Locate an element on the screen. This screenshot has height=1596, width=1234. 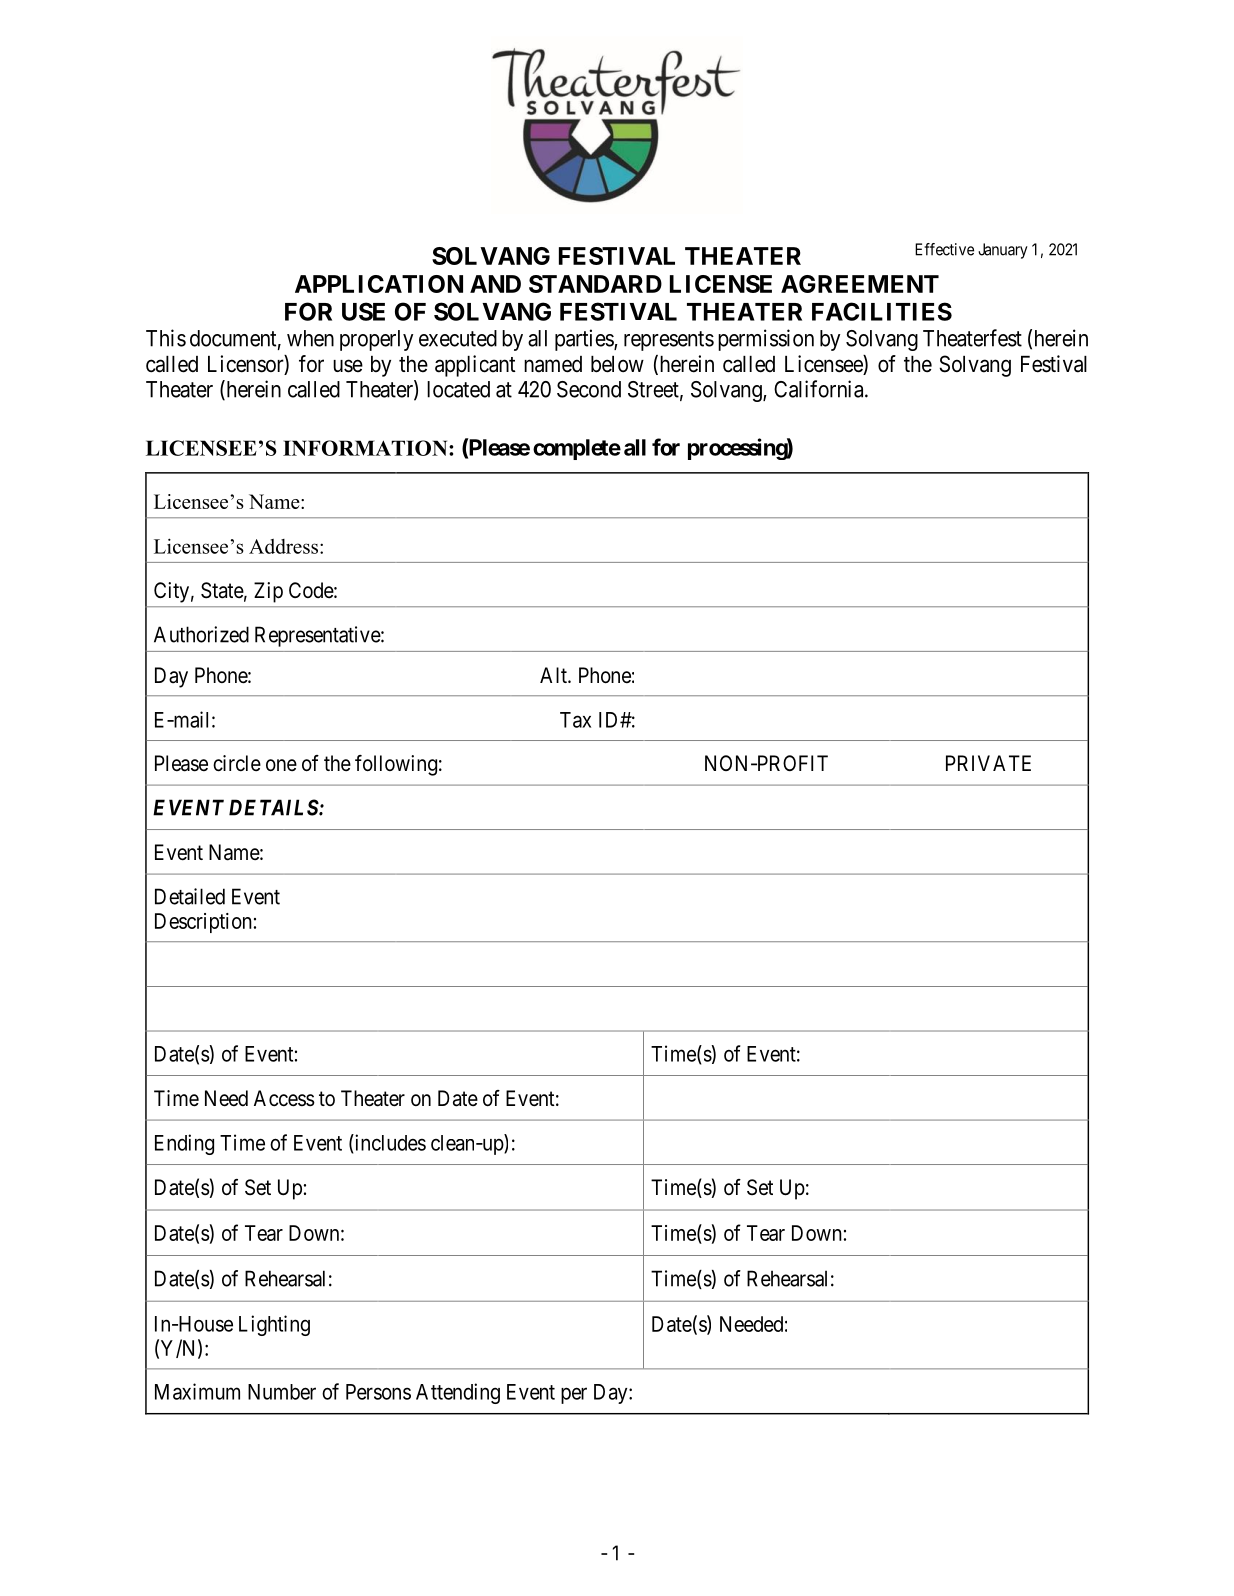
DETAILS is located at coordinates (274, 807).
